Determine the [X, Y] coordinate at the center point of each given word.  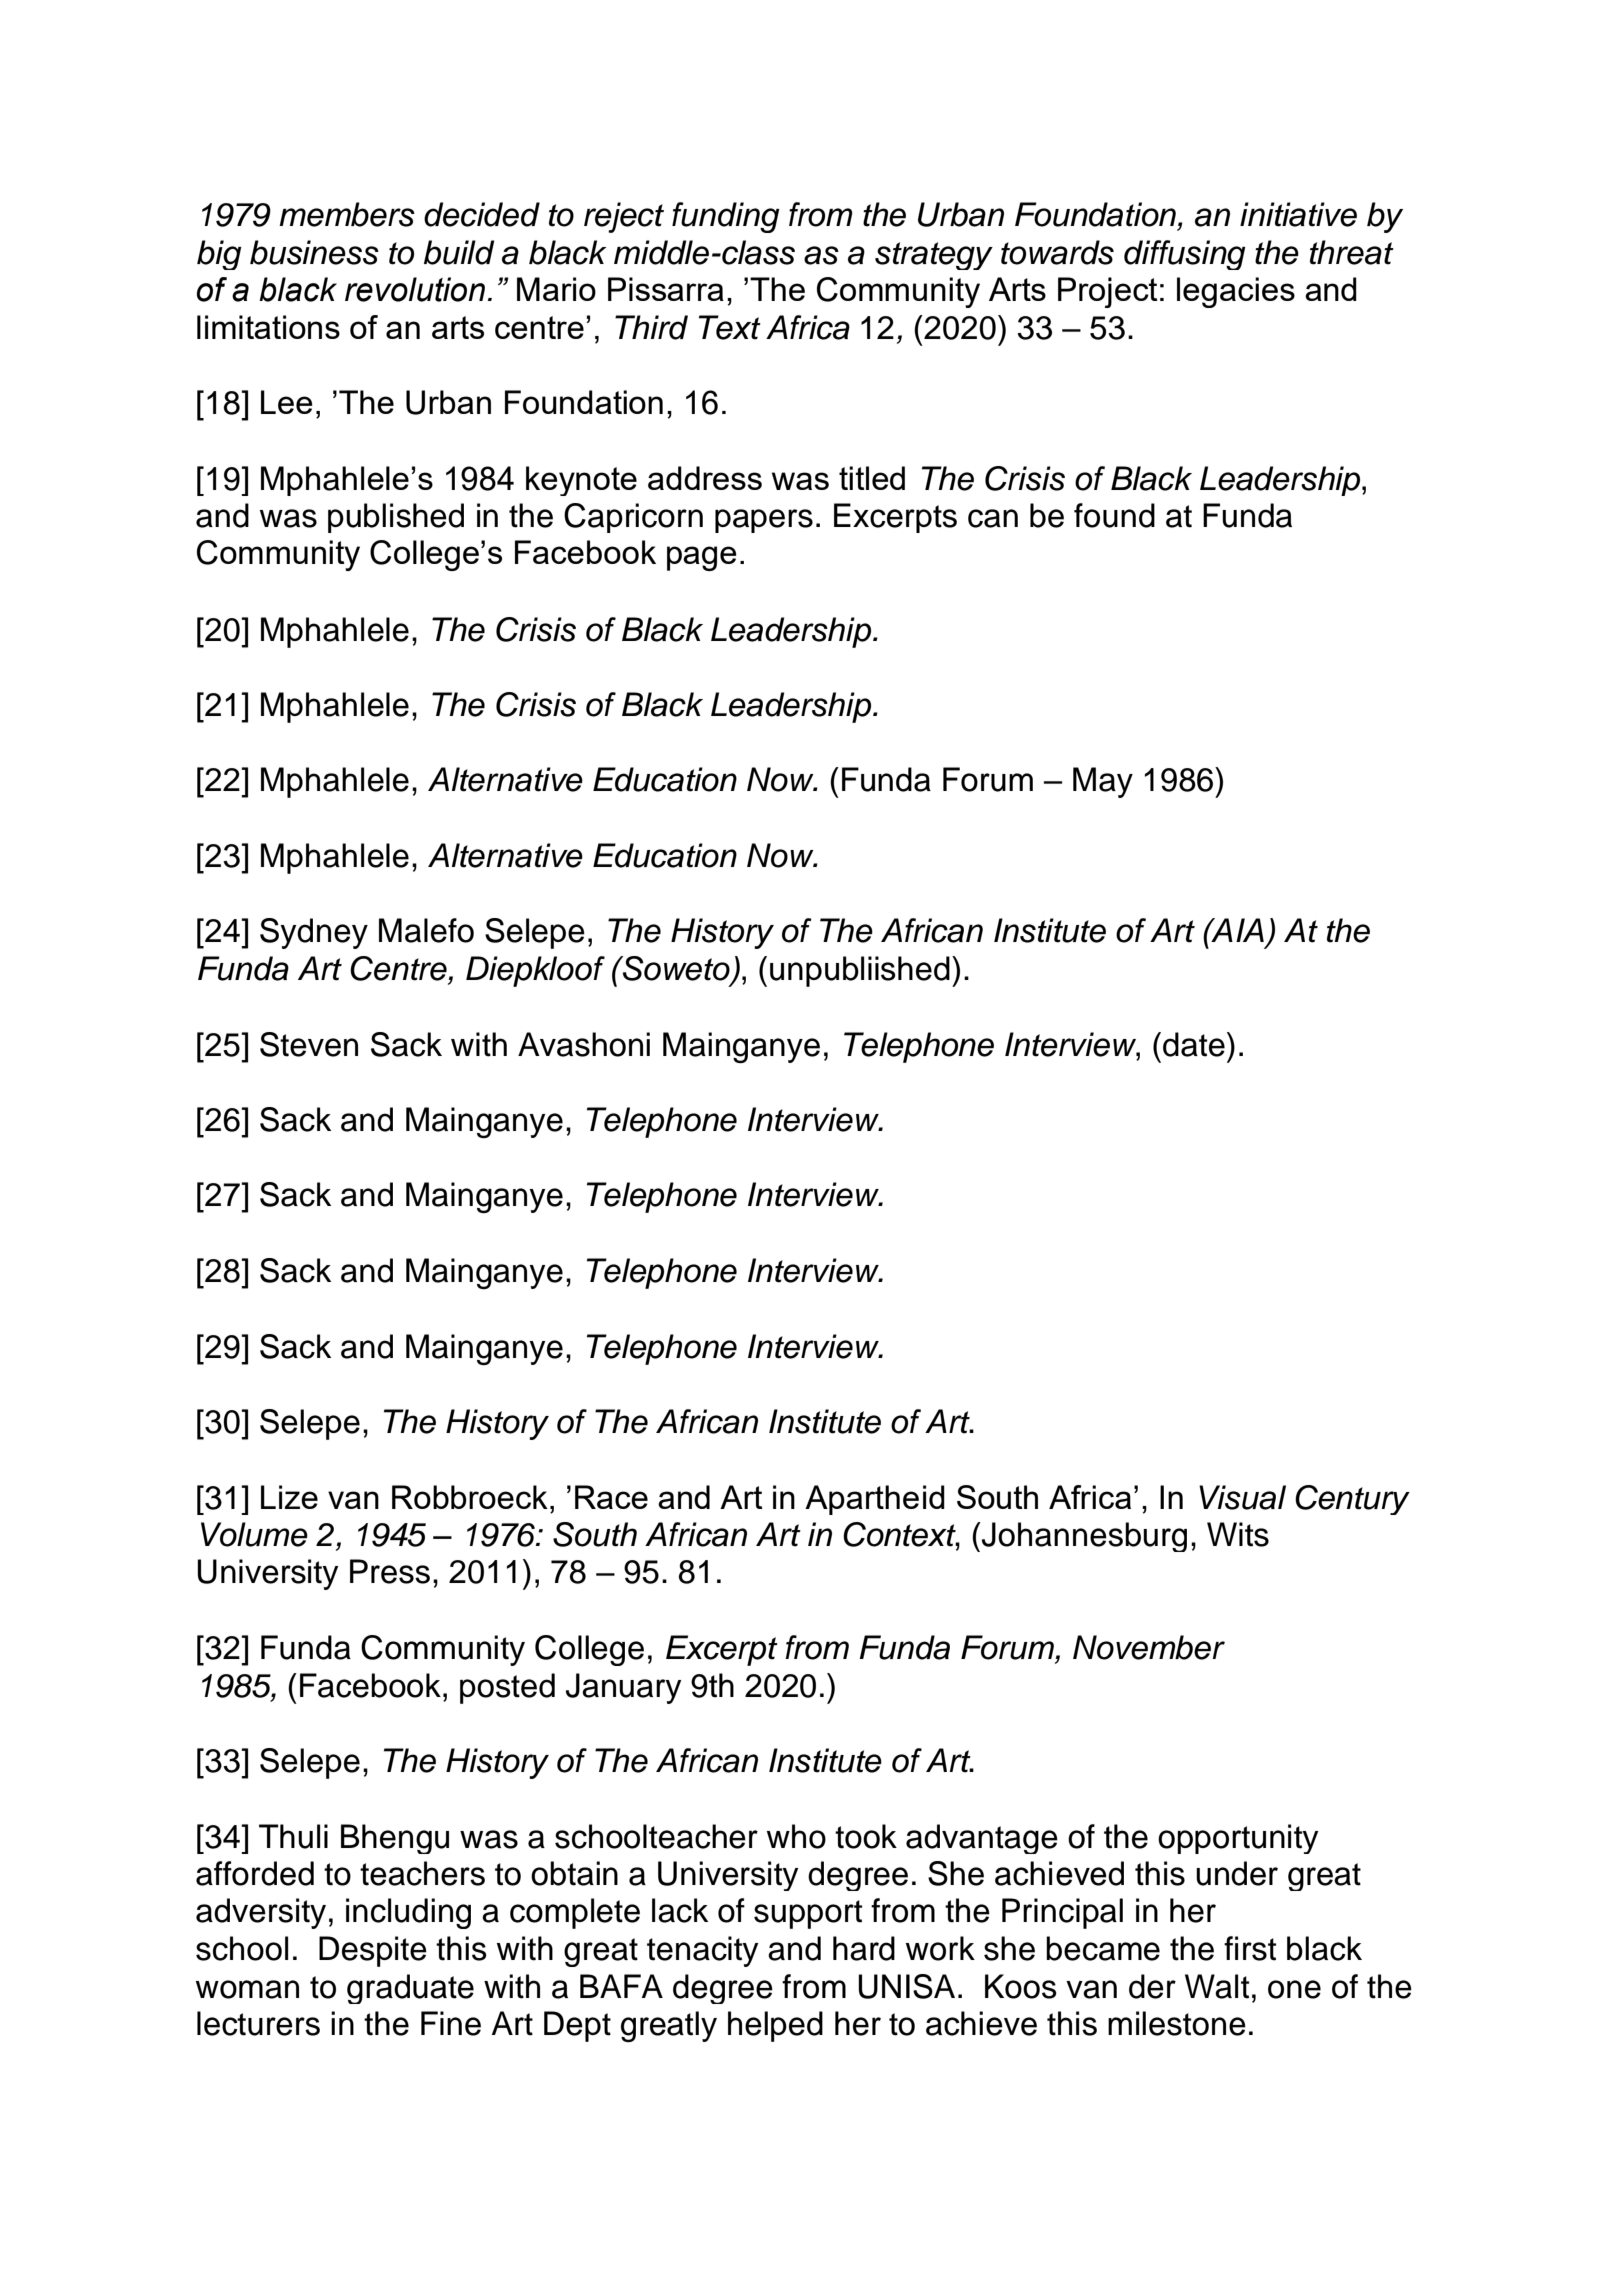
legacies [1236, 292]
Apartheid [875, 1500]
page [702, 558]
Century [1352, 1500]
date [1194, 1044]
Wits [1238, 1534]
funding [726, 217]
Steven [309, 1044]
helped [775, 2026]
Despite [373, 1951]
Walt [1217, 1986]
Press [390, 1571]
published [396, 518]
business [314, 252]
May [1103, 782]
